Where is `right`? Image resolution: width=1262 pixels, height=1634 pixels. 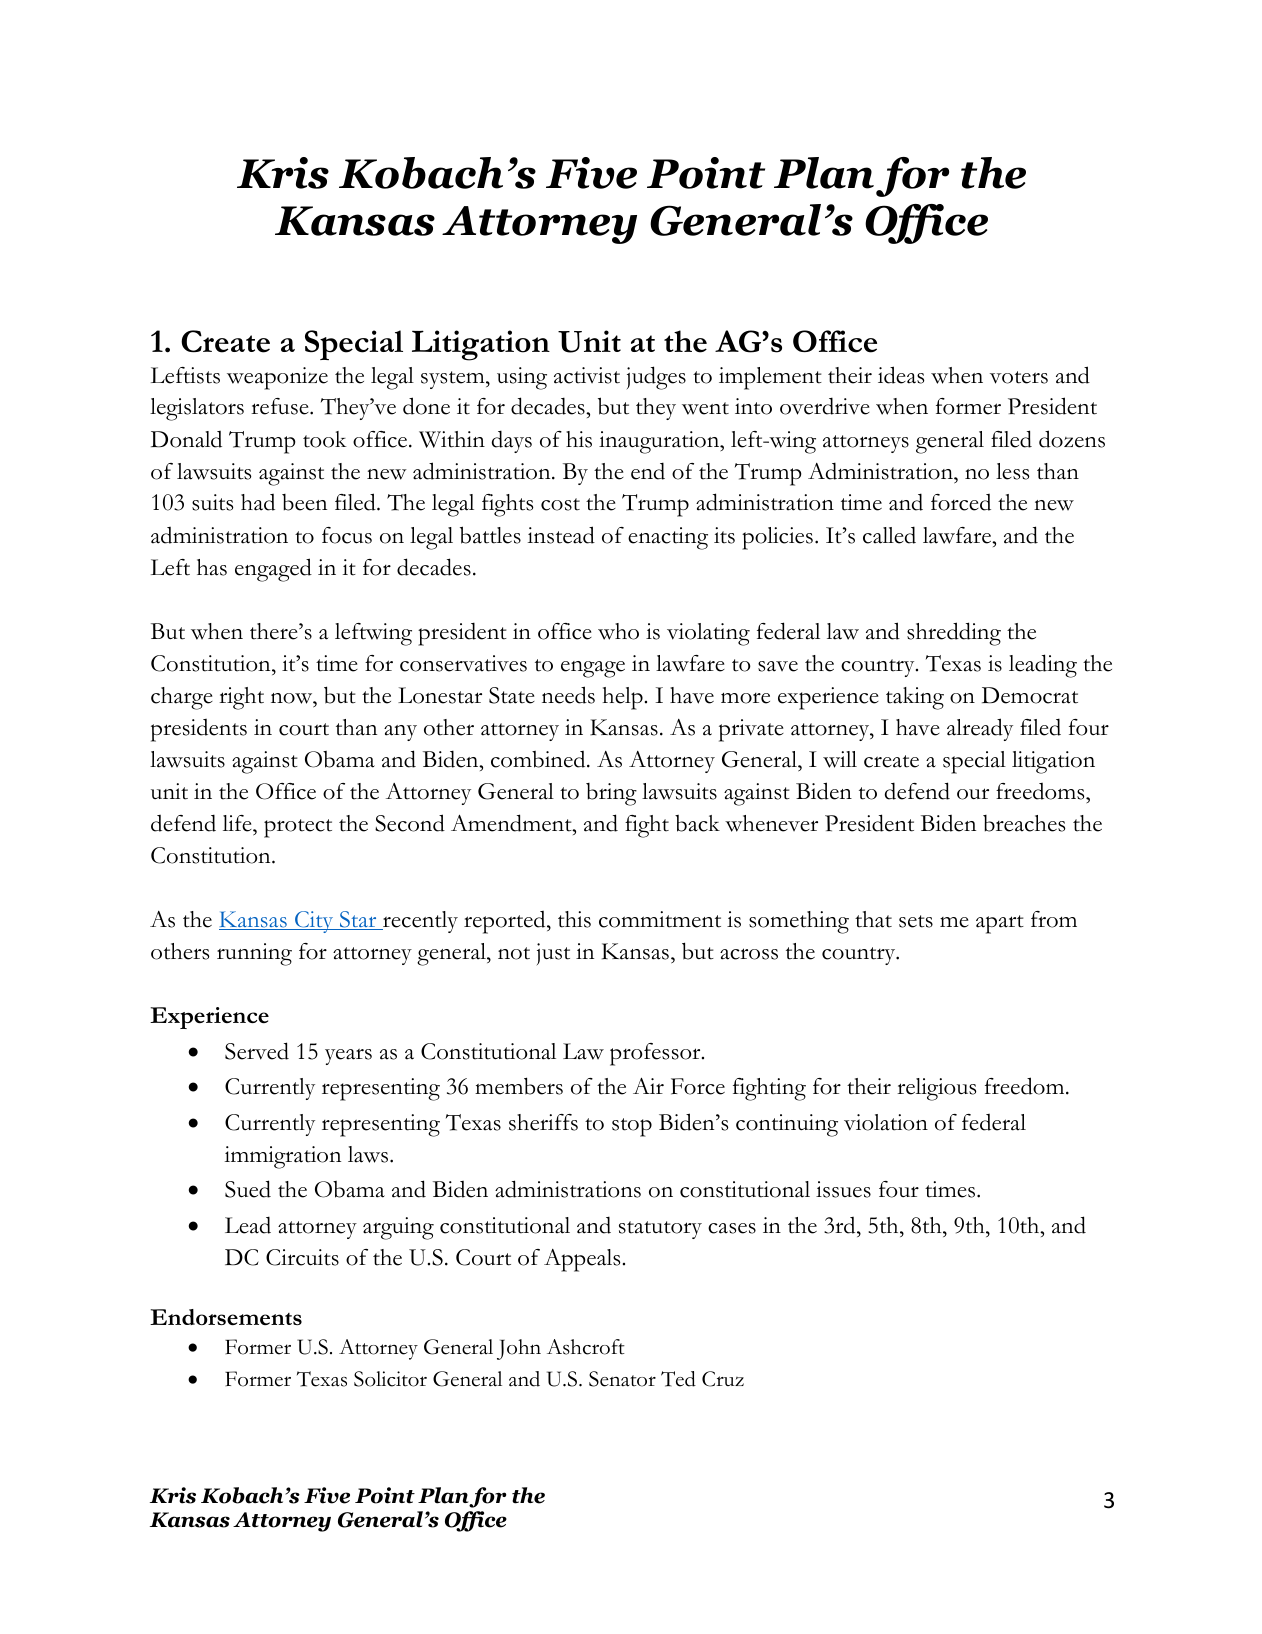 right is located at coordinates (241, 698).
